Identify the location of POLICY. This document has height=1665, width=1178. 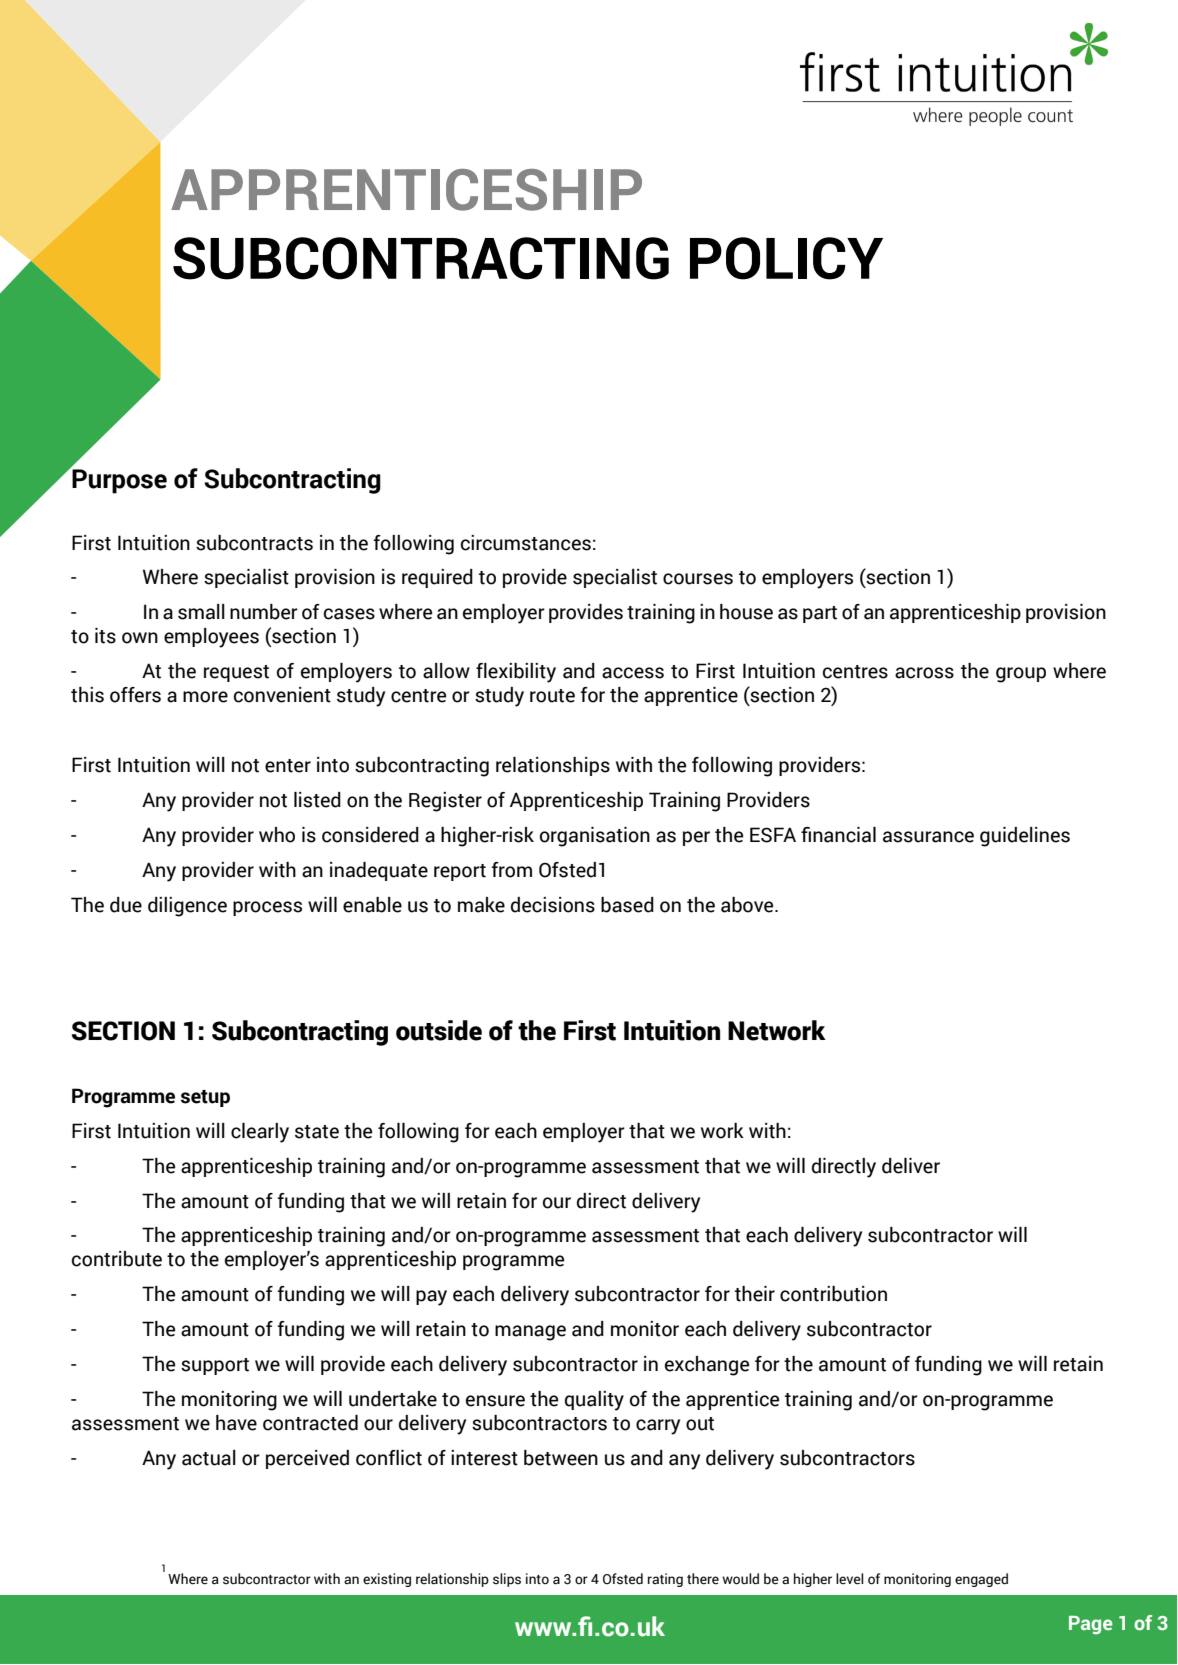
(786, 258).
